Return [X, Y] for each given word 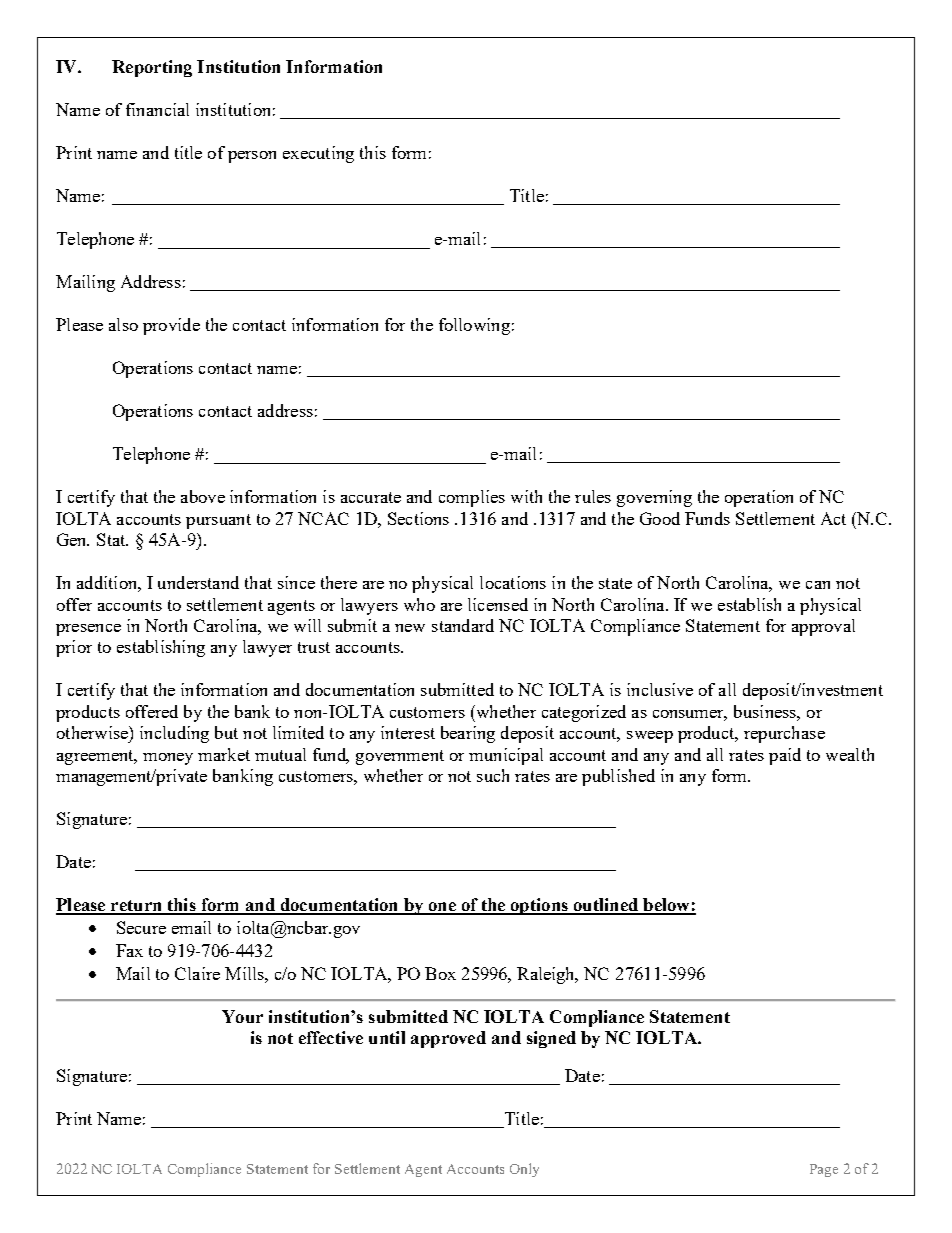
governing [654, 498]
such [493, 775]
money [168, 759]
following [474, 326]
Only [524, 1170]
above [203, 496]
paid [785, 756]
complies [472, 498]
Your [242, 1016]
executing [318, 154]
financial [157, 109]
